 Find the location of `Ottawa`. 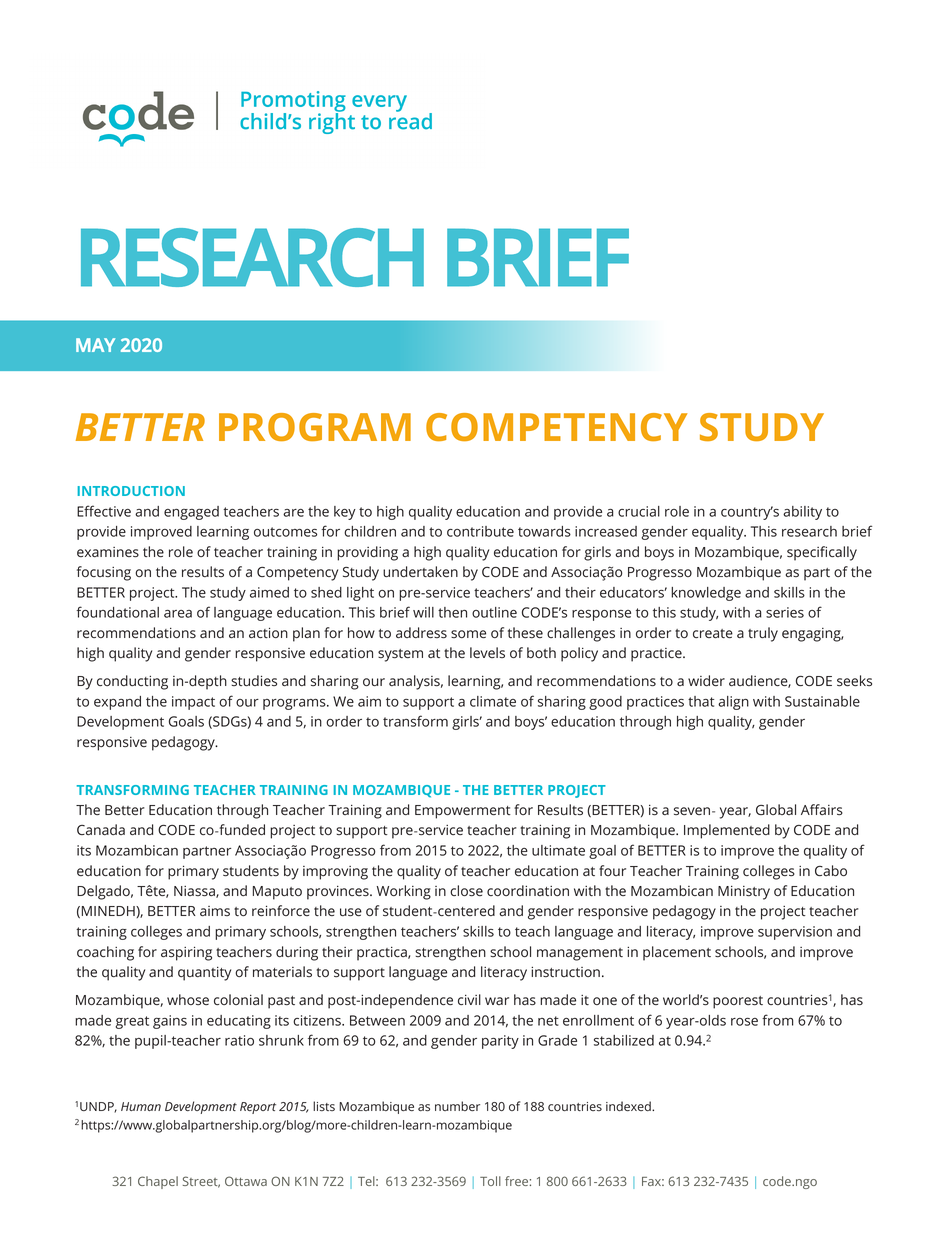

Ottawa is located at coordinates (246, 1181).
